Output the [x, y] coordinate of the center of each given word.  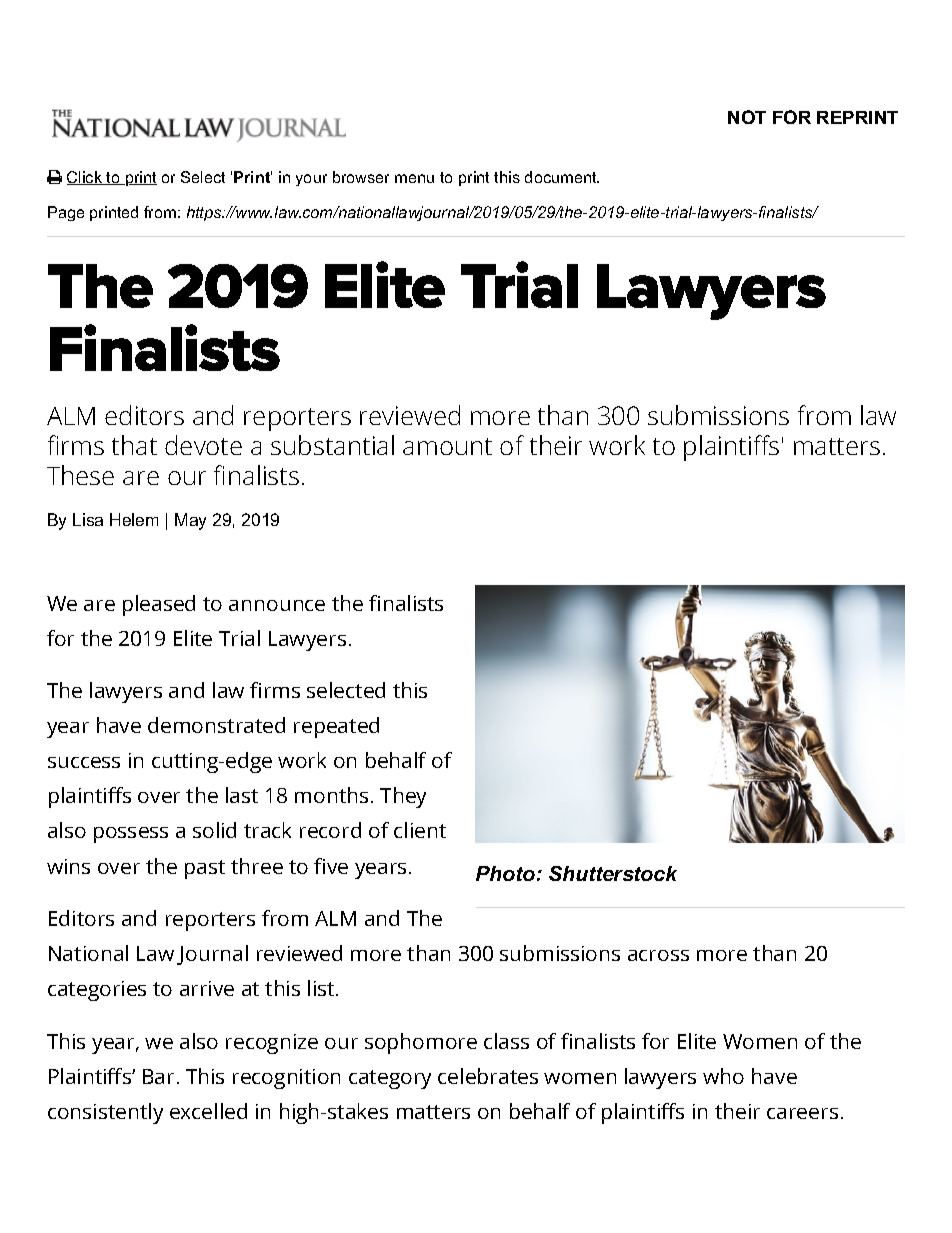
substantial [332, 445]
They [403, 797]
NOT [747, 117]
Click [86, 178]
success [84, 762]
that [134, 445]
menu [414, 178]
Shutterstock [613, 873]
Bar [158, 1076]
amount [447, 446]
